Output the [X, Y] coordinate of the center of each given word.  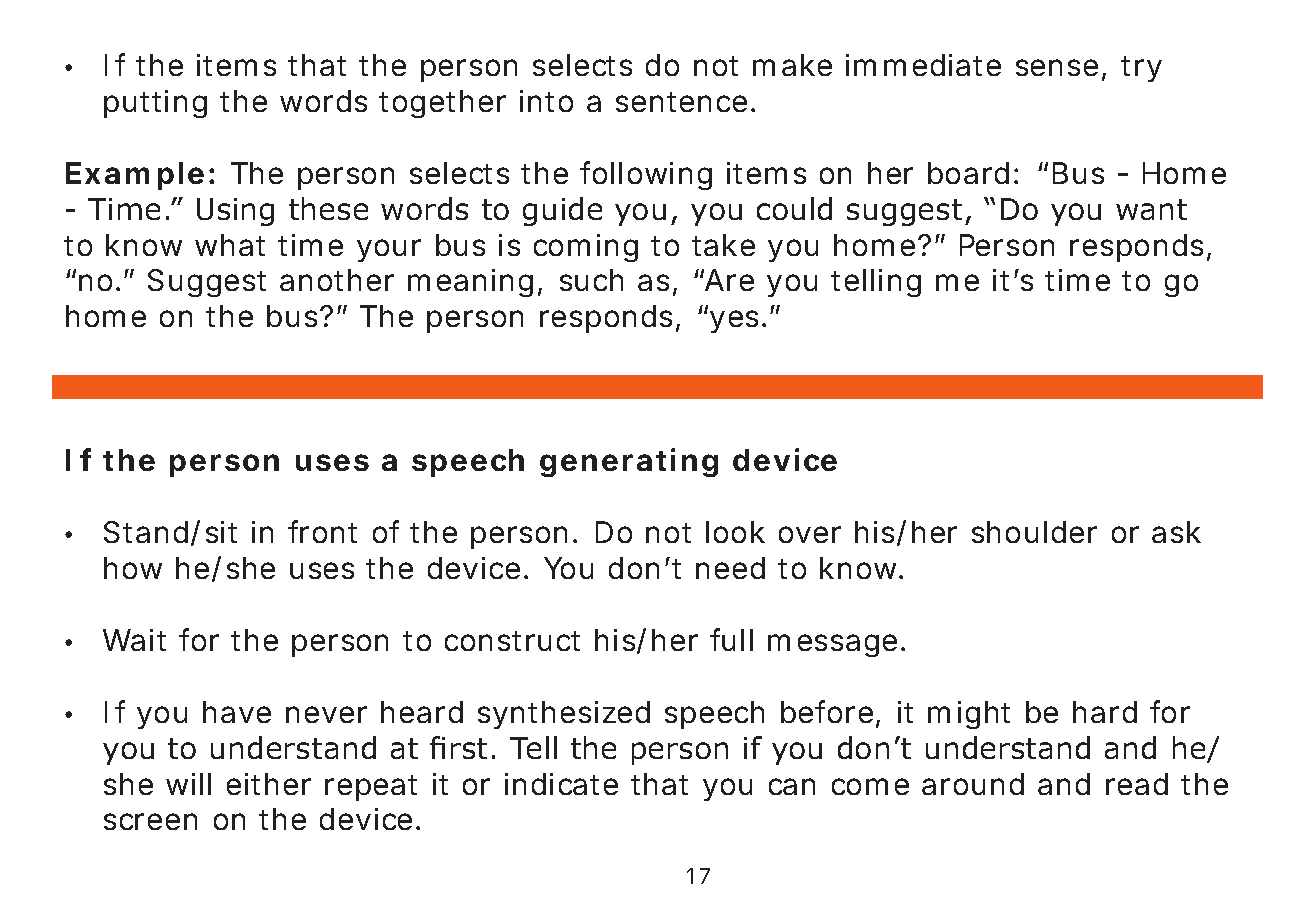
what [230, 245]
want [1151, 209]
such [591, 280]
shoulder [1034, 532]
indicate [561, 784]
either [269, 784]
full [731, 639]
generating [629, 462]
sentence [681, 102]
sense [1057, 67]
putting [155, 104]
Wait [134, 640]
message [832, 645]
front [322, 531]
